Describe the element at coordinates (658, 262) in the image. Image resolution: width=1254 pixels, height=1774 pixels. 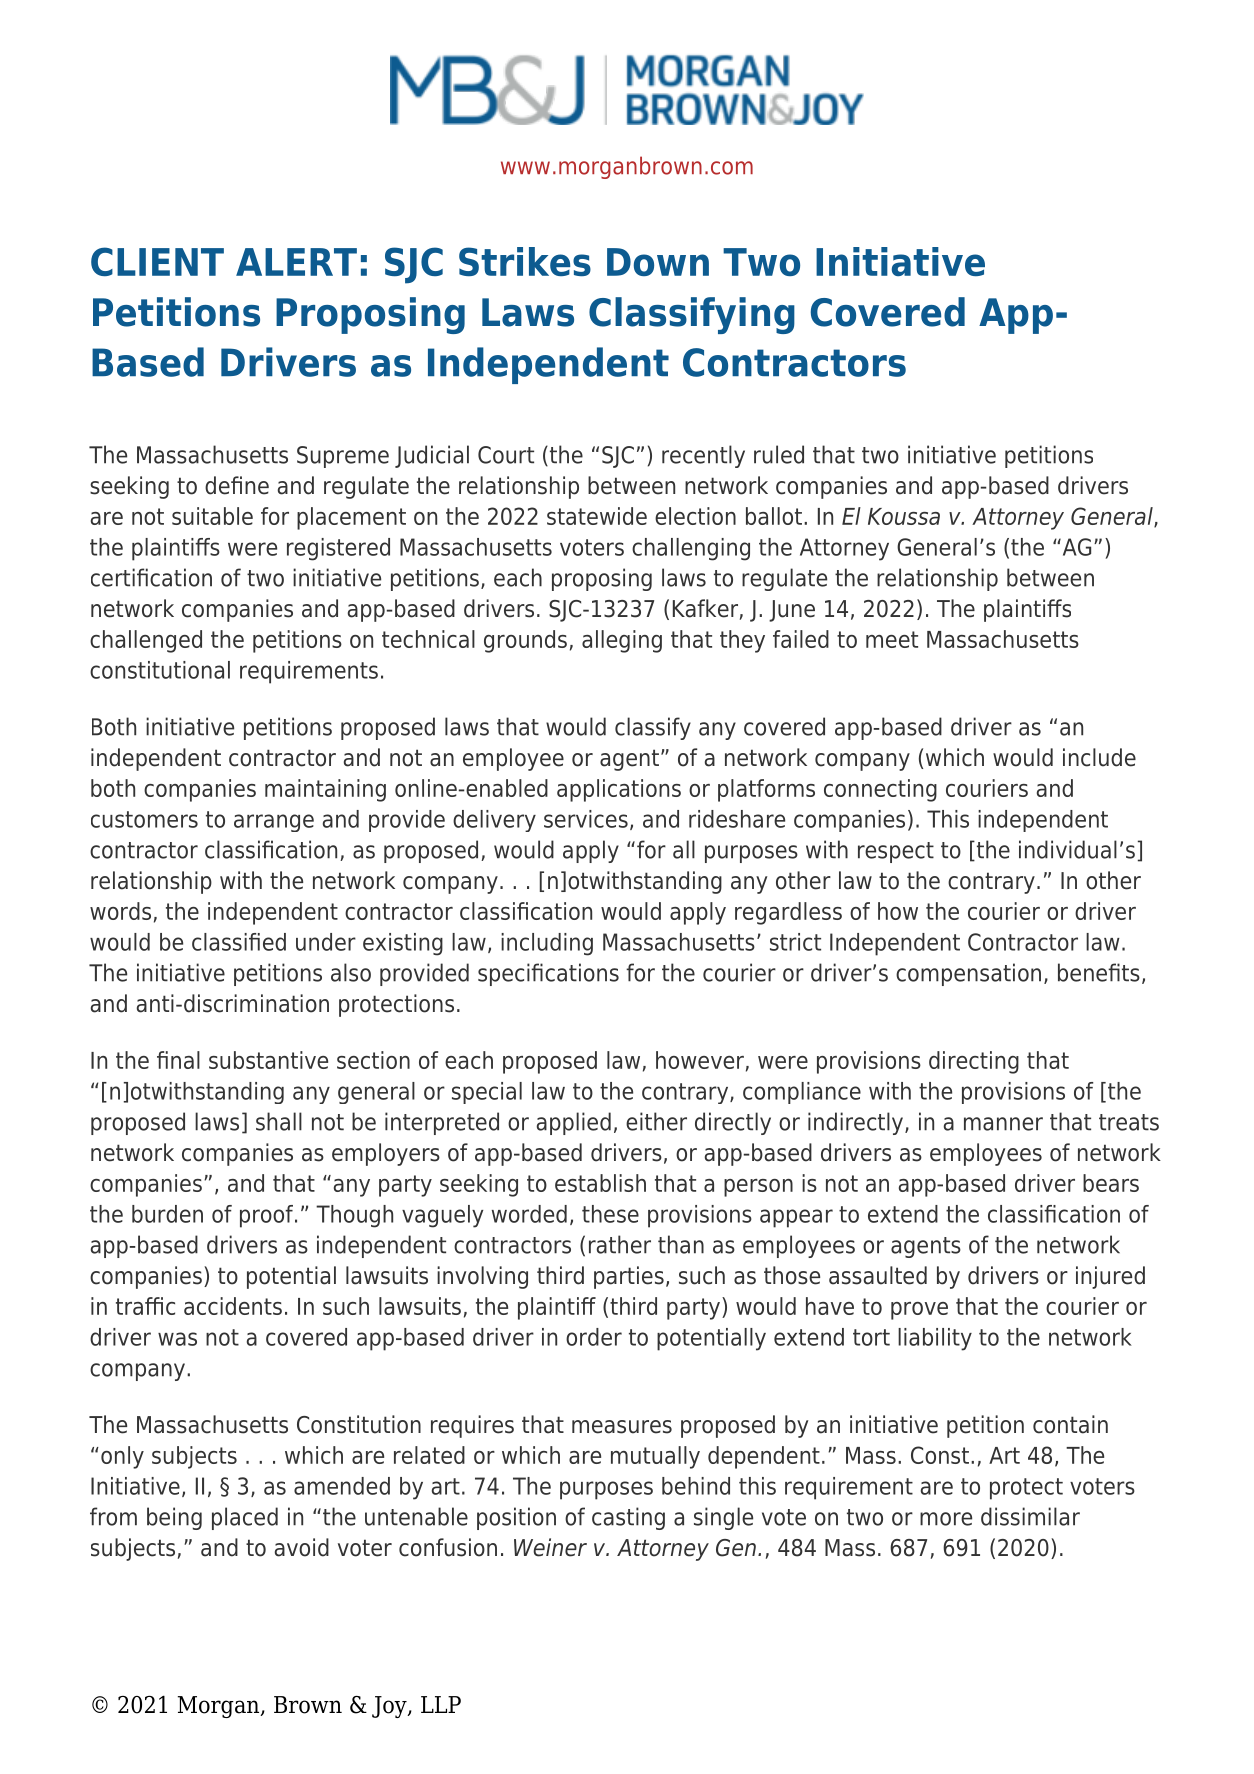
I see `Down` at that location.
